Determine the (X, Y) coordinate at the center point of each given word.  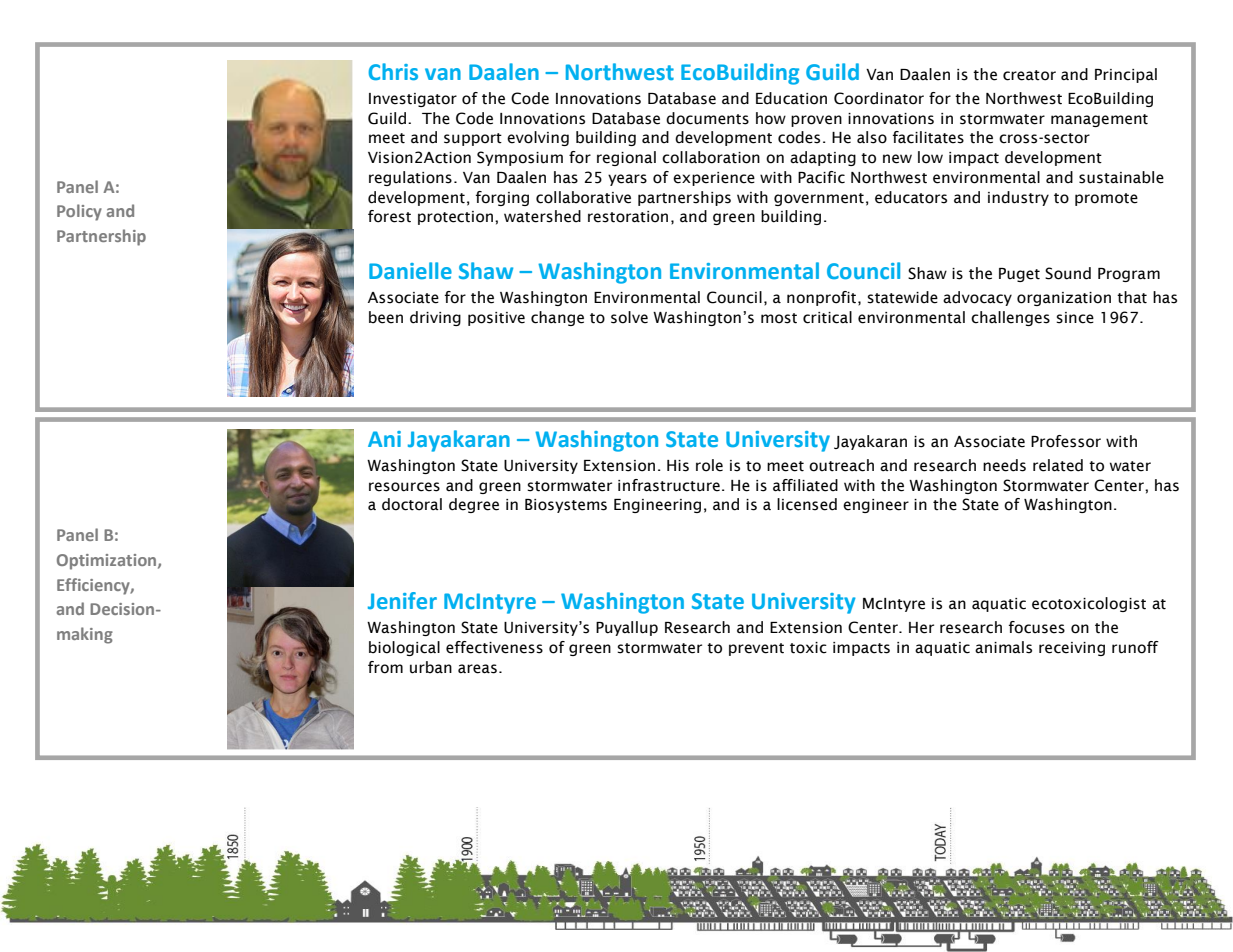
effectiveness (494, 647)
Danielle (410, 271)
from (385, 667)
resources (404, 487)
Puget (1019, 275)
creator (1029, 75)
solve (629, 317)
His (678, 466)
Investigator (413, 100)
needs (1004, 465)
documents (707, 118)
